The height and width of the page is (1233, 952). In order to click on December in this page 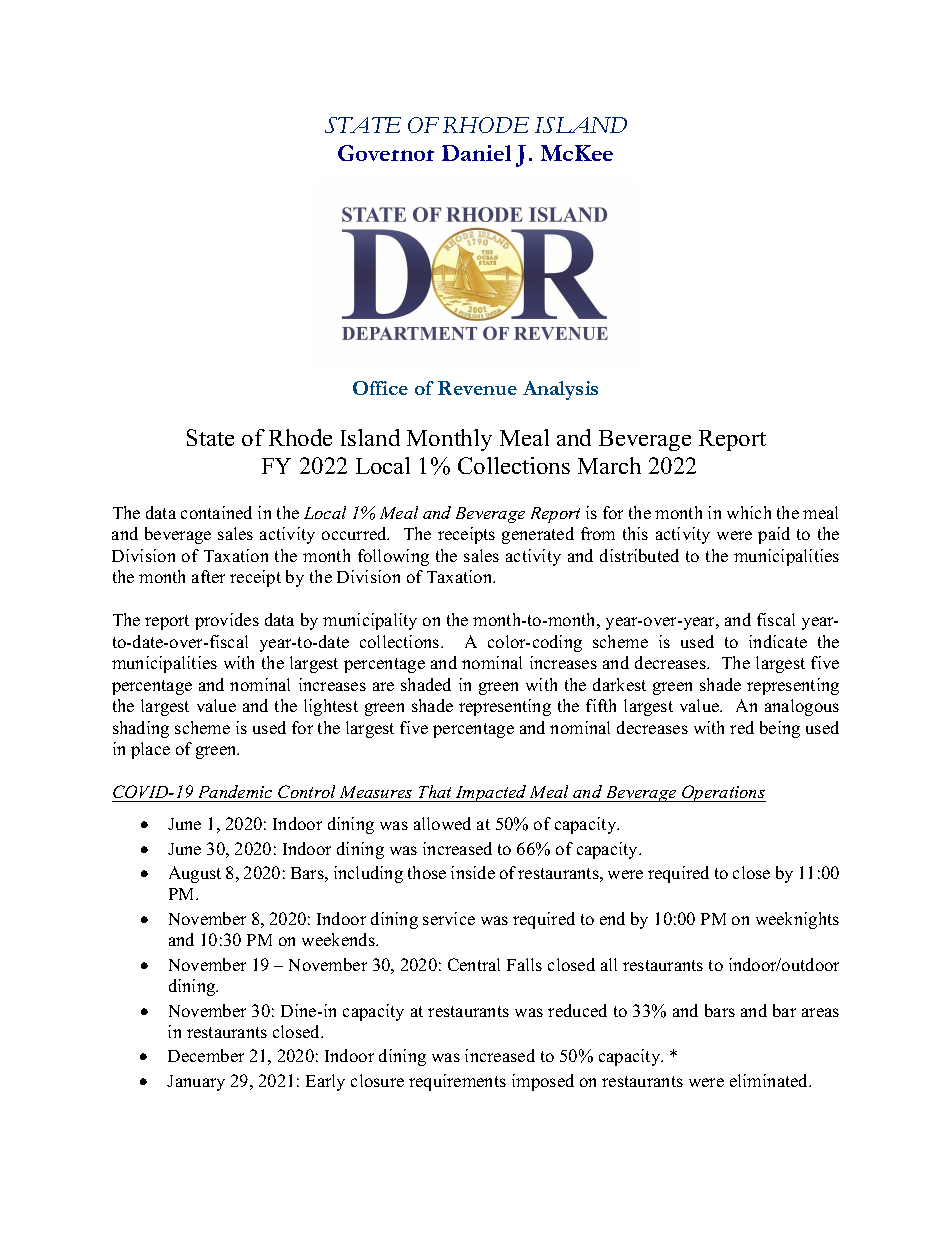, I will do `click(206, 1055)`.
